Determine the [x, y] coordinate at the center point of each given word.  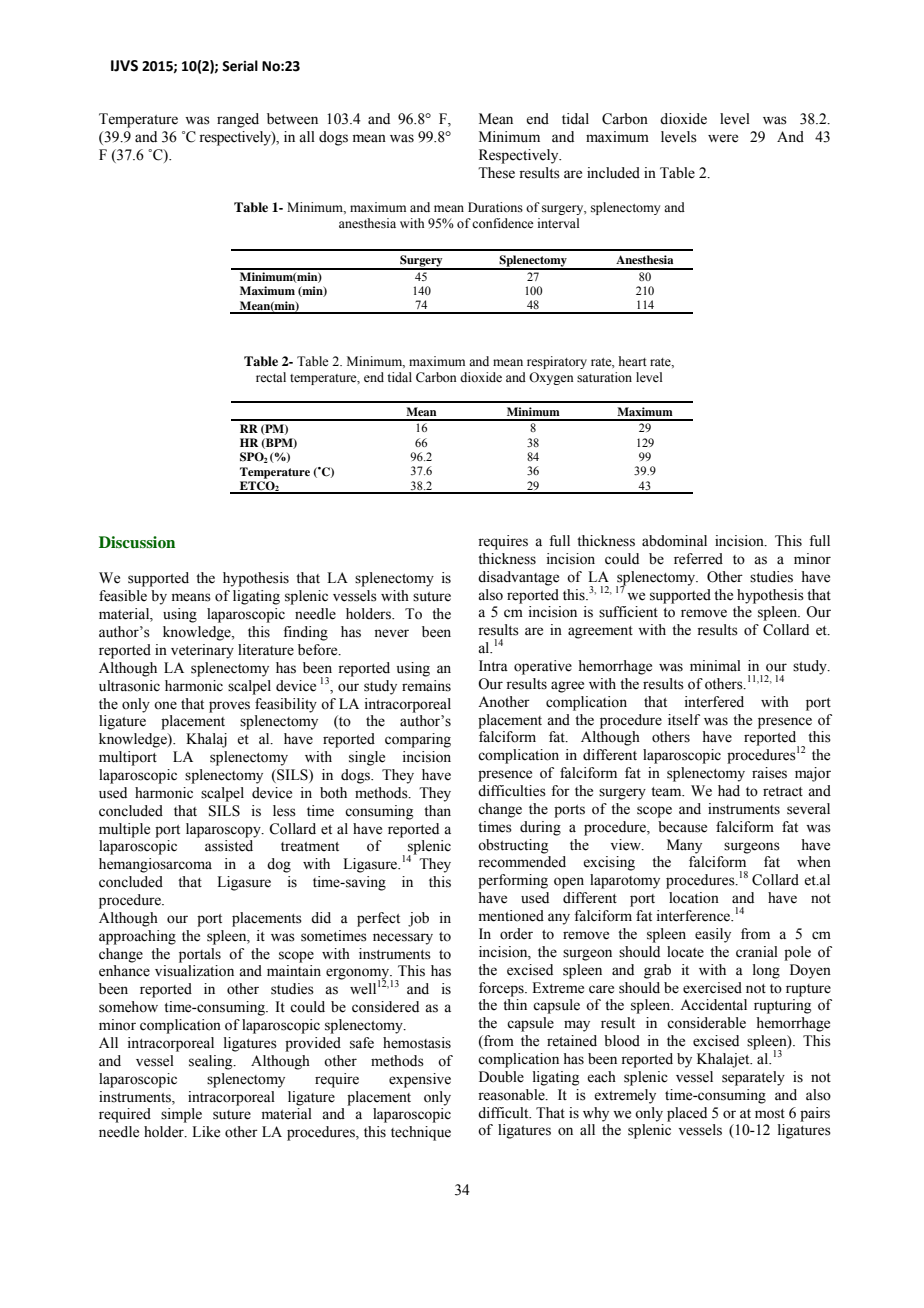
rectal [271, 377]
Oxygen [551, 378]
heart [633, 361]
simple [181, 1115]
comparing [418, 740]
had [729, 791]
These [496, 173]
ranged [238, 120]
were [723, 138]
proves [229, 707]
